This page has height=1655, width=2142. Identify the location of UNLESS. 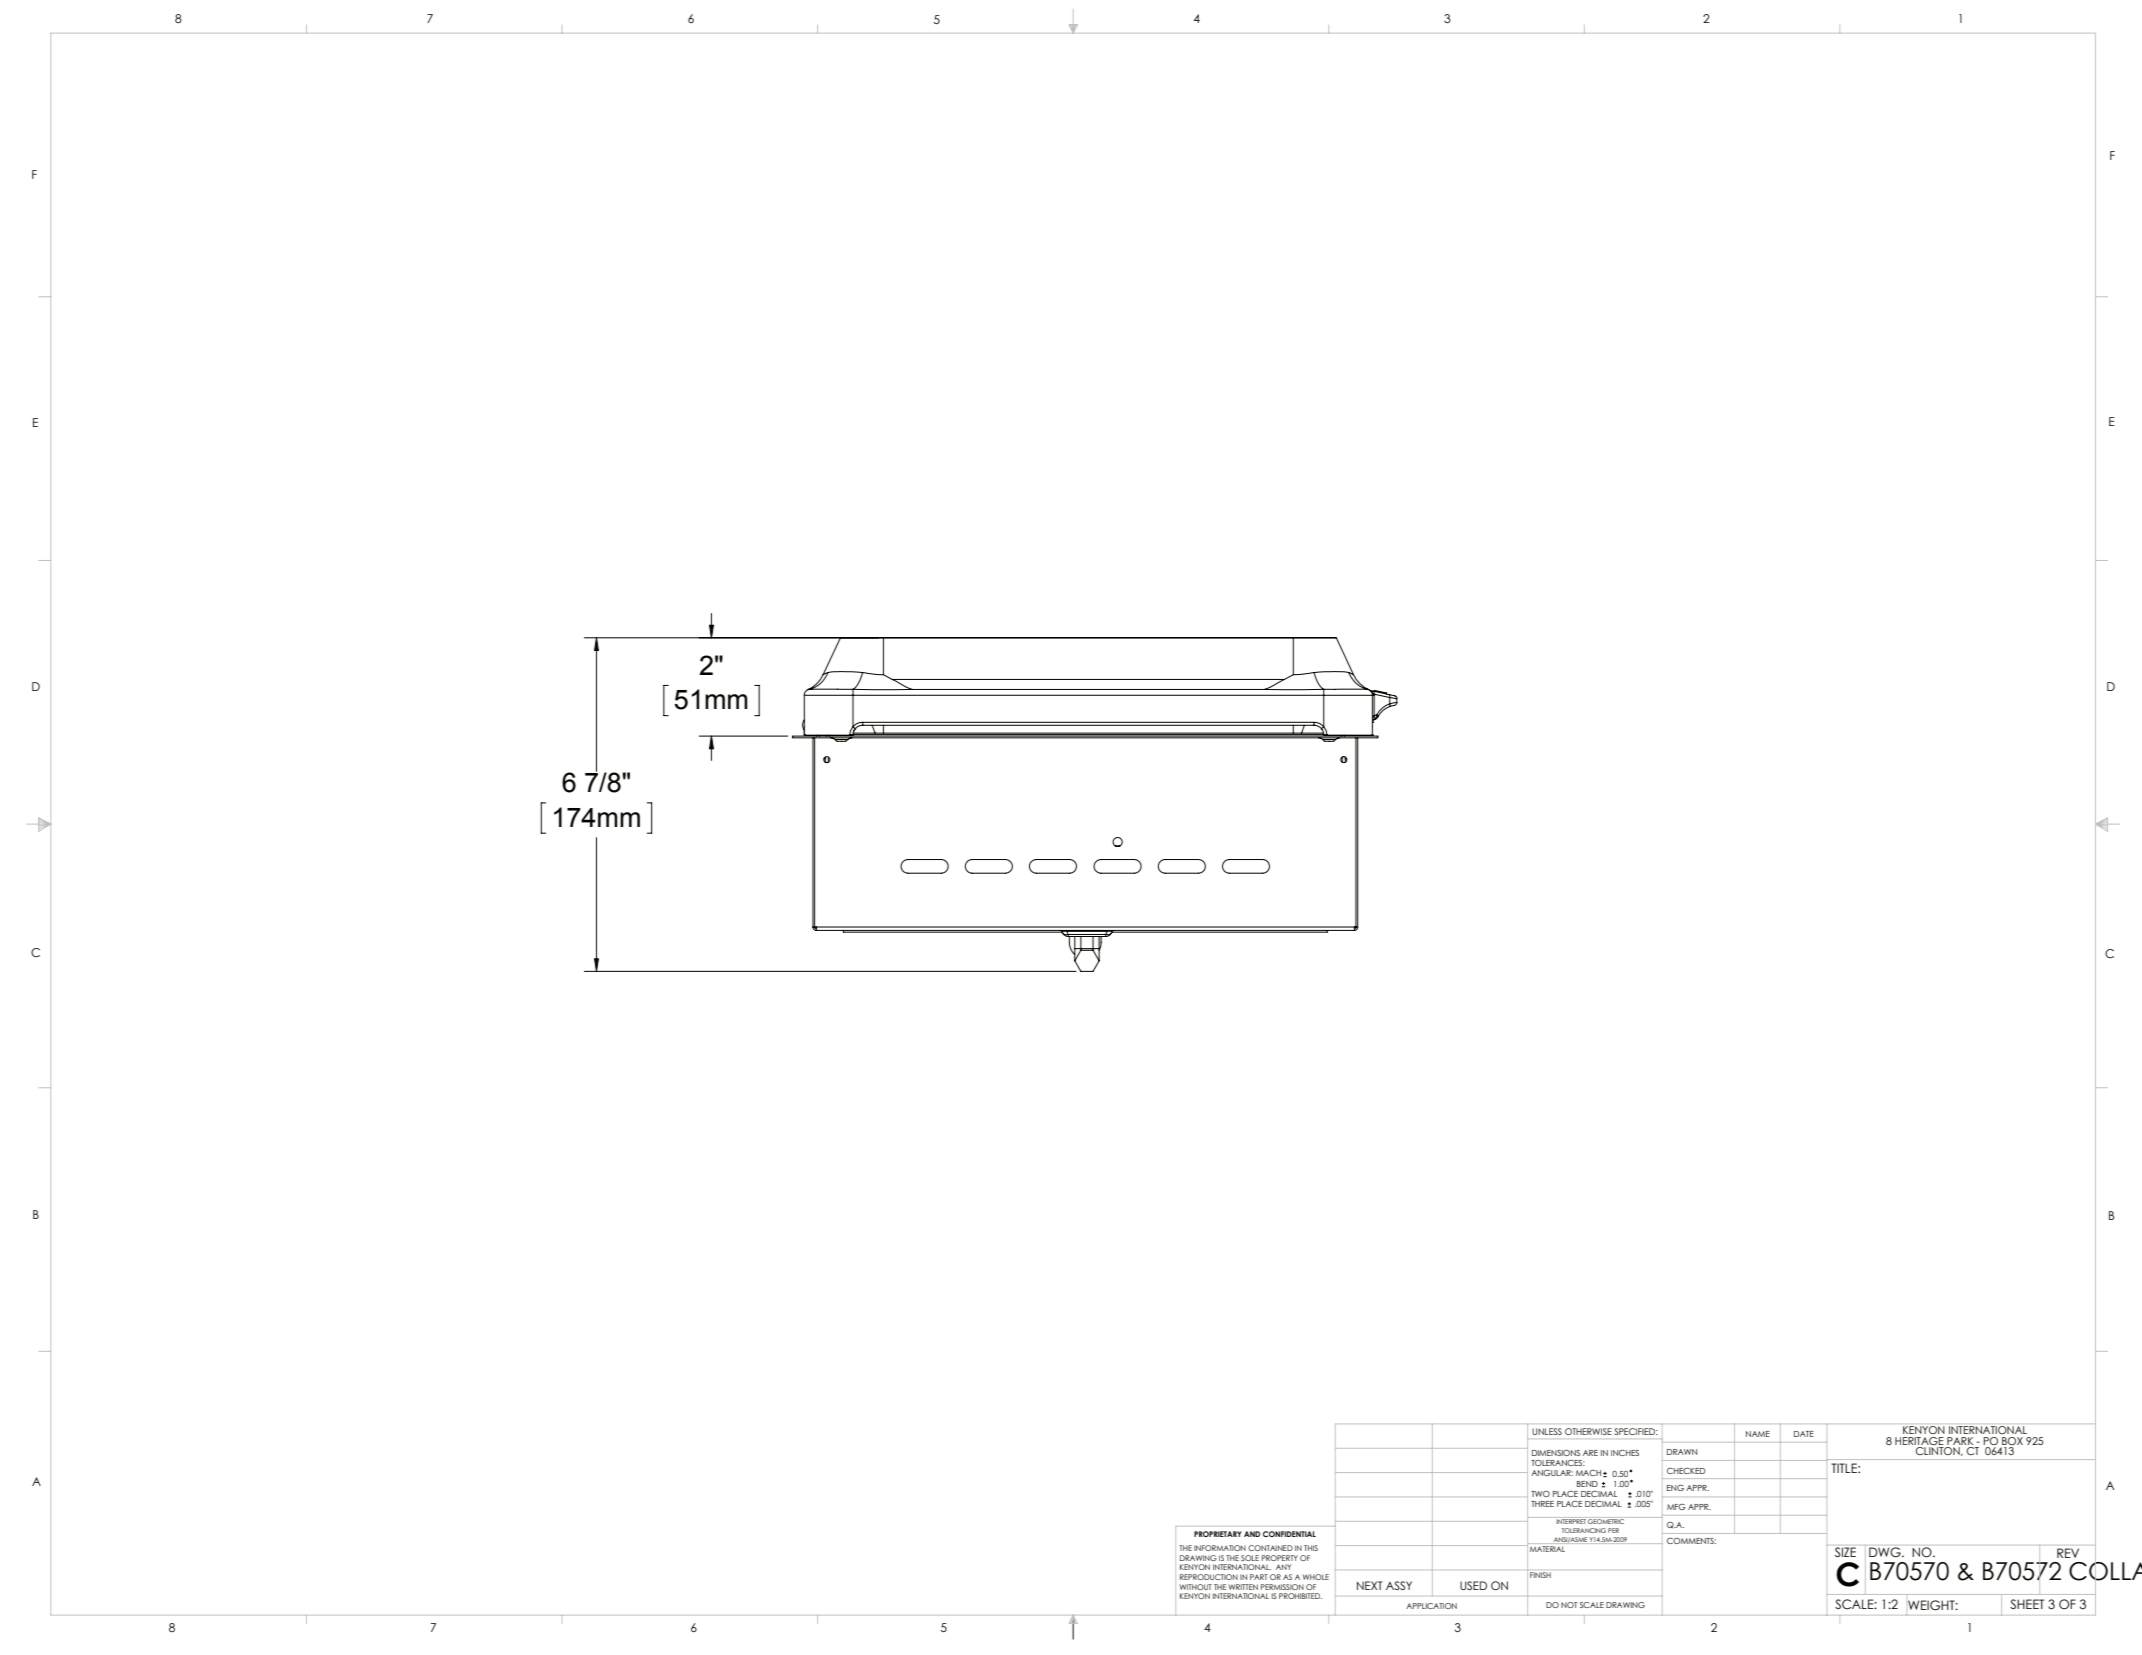
(1547, 1431).
